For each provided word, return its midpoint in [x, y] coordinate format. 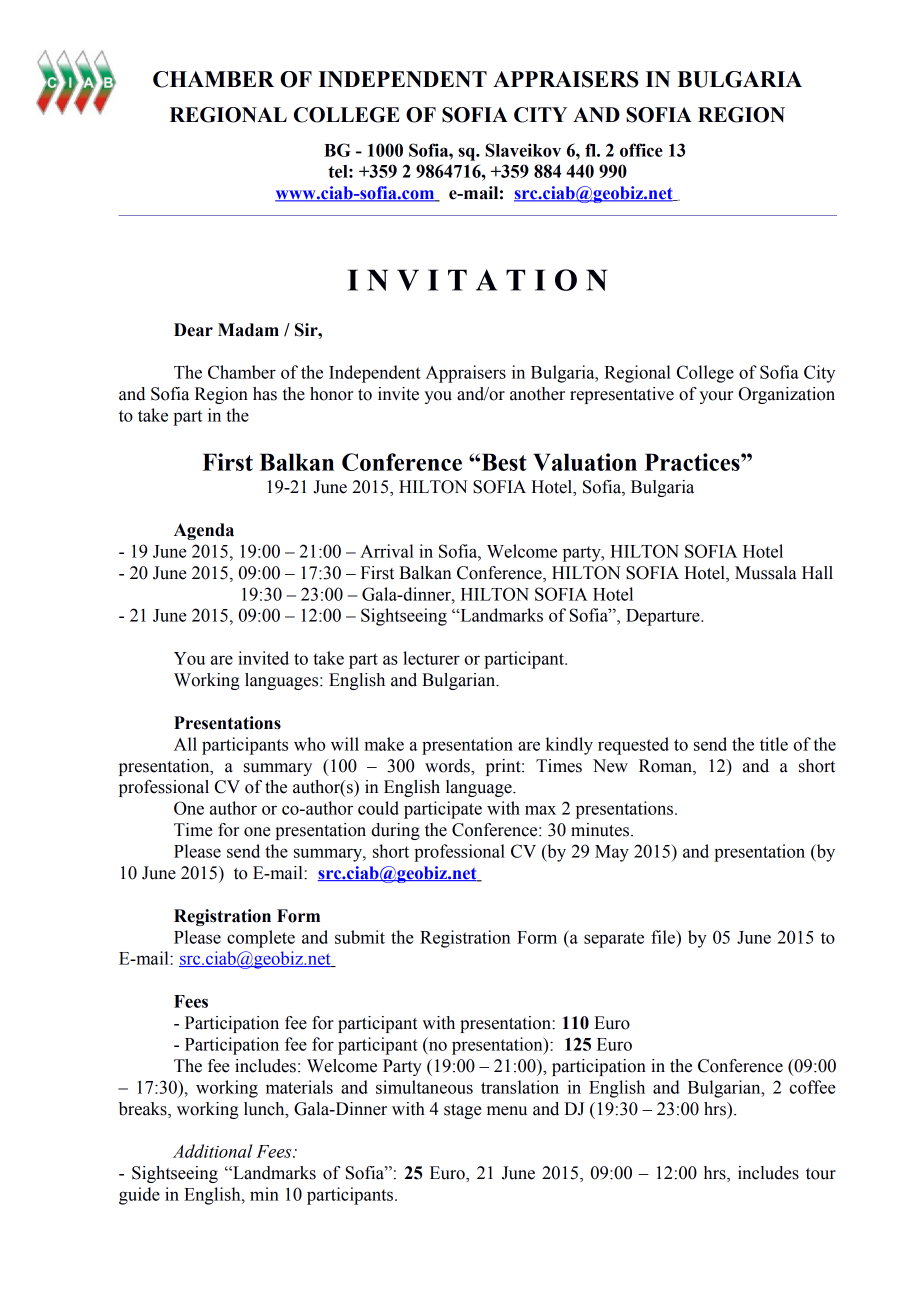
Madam [248, 330]
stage [462, 1111]
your [716, 397]
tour [821, 1174]
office [641, 150]
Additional [212, 1151]
